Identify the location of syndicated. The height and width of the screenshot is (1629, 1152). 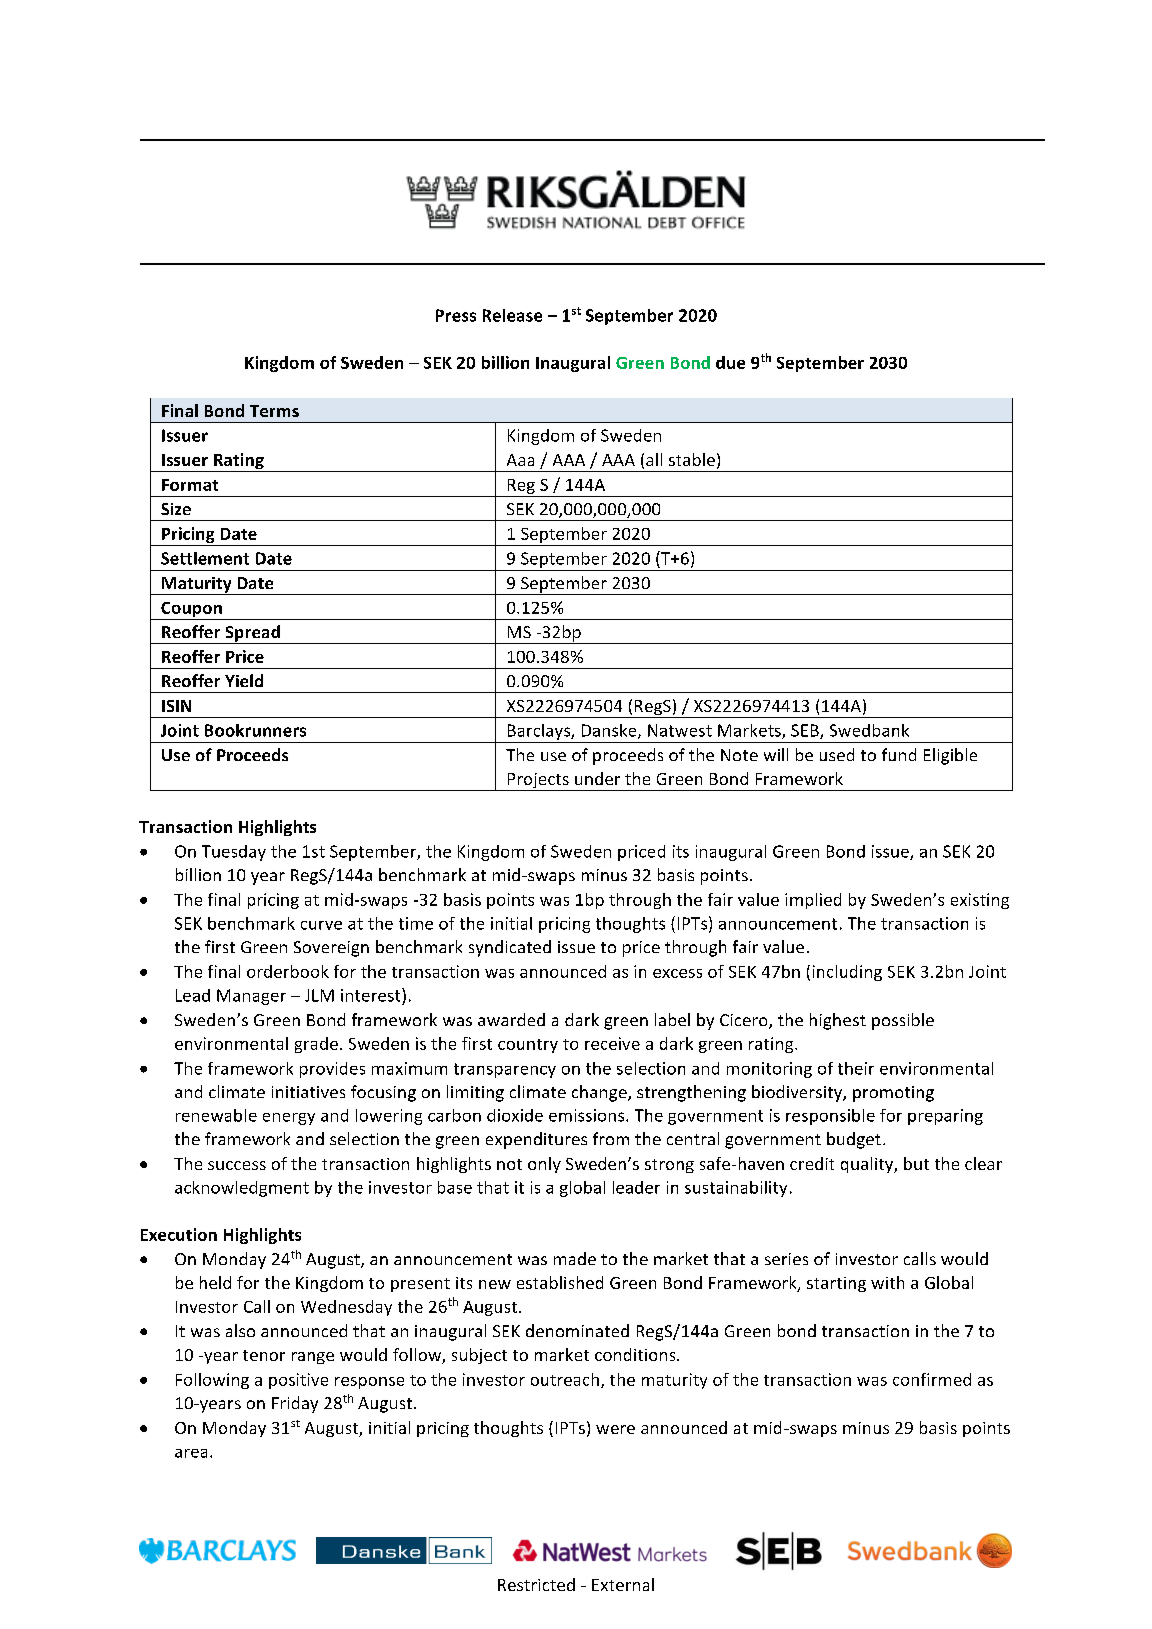
(510, 948).
